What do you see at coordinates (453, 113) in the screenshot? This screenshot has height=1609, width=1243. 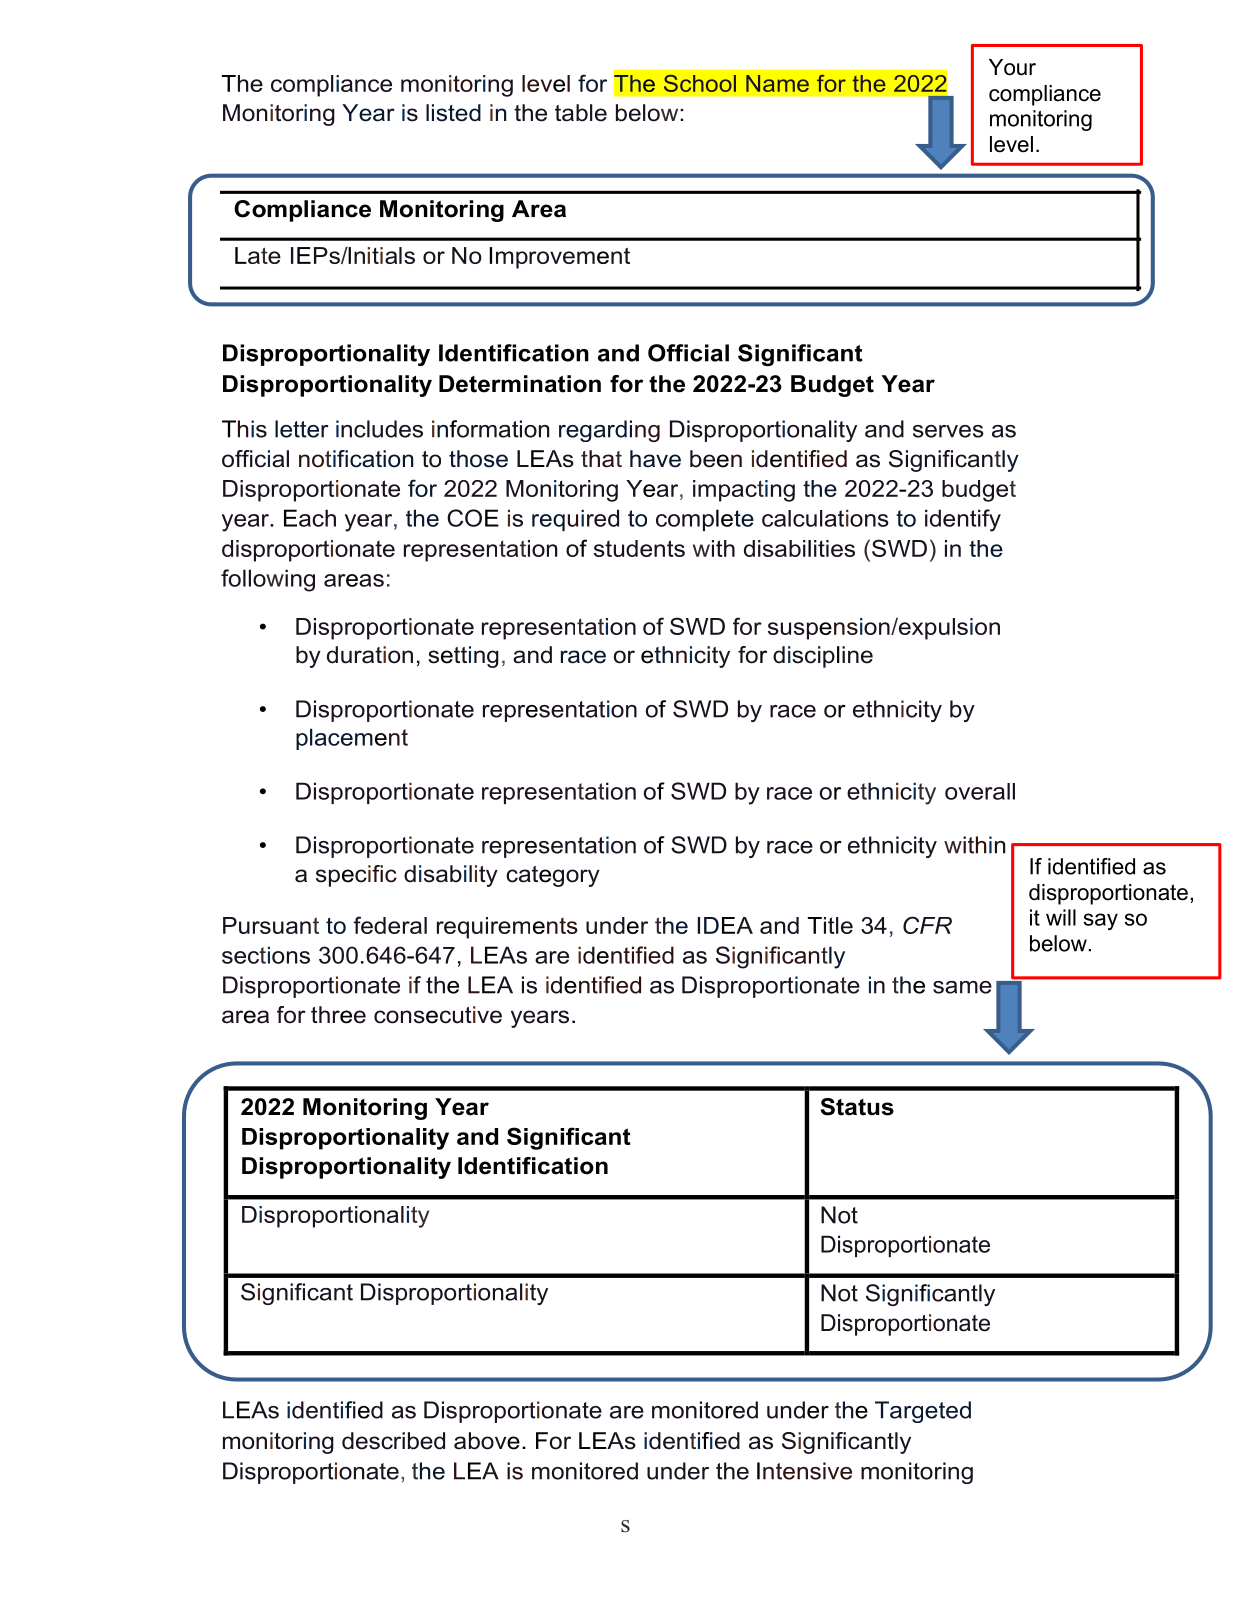 I see `listed` at bounding box center [453, 113].
